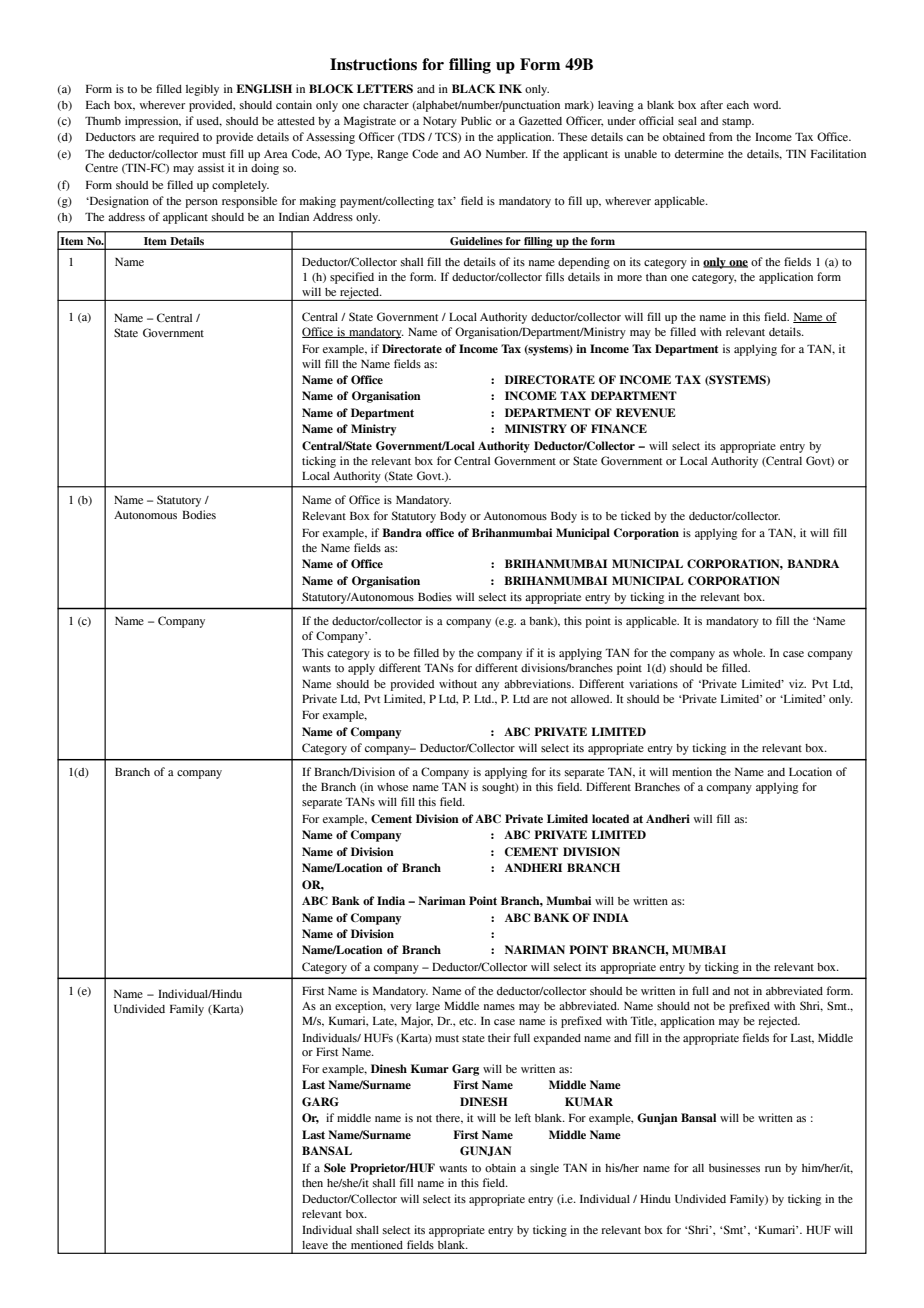  I want to click on businesses, so click(734, 1167).
